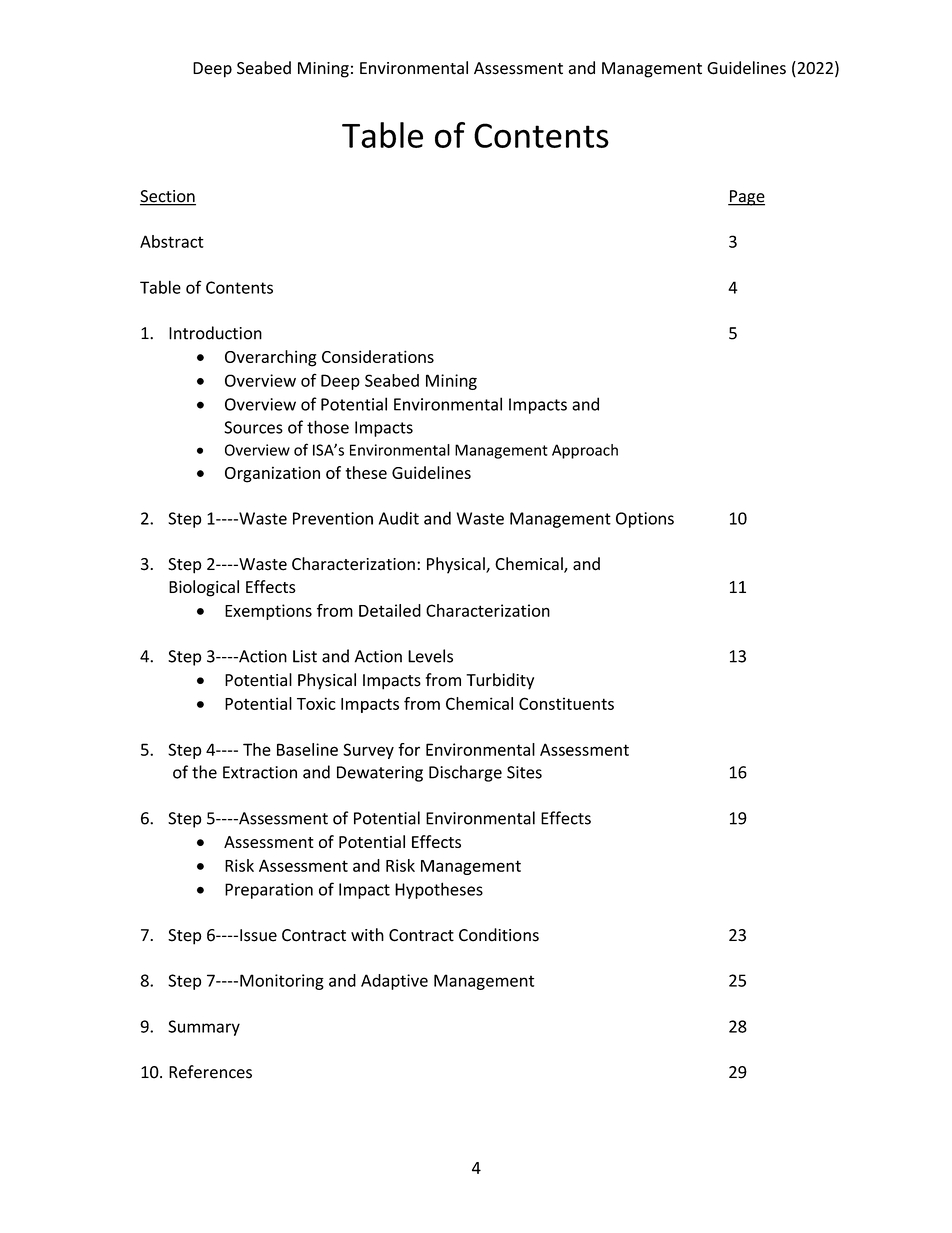  Describe the element at coordinates (378, 356) in the page. I see `Considerations` at that location.
